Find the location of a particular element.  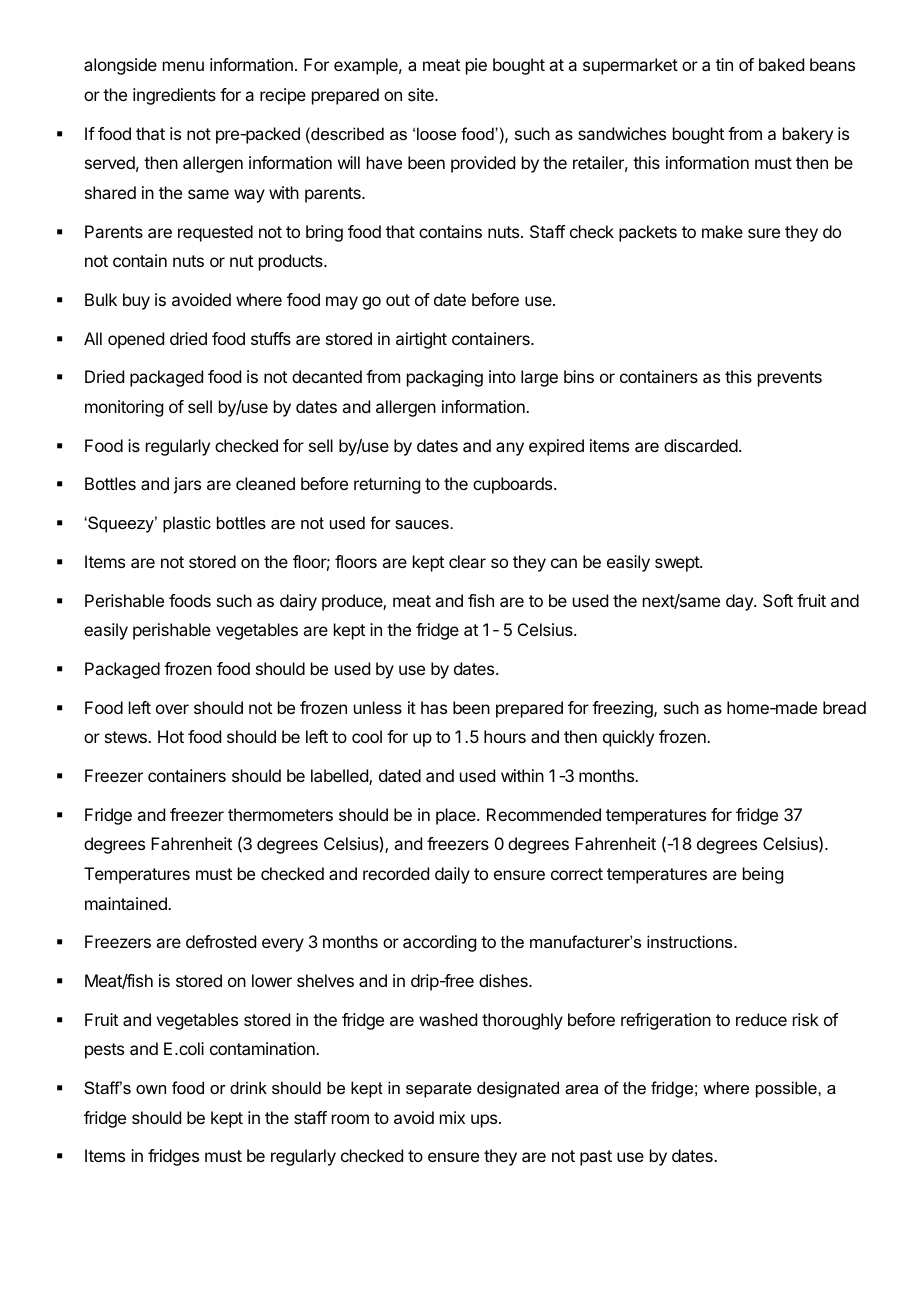

own is located at coordinates (151, 1089).
